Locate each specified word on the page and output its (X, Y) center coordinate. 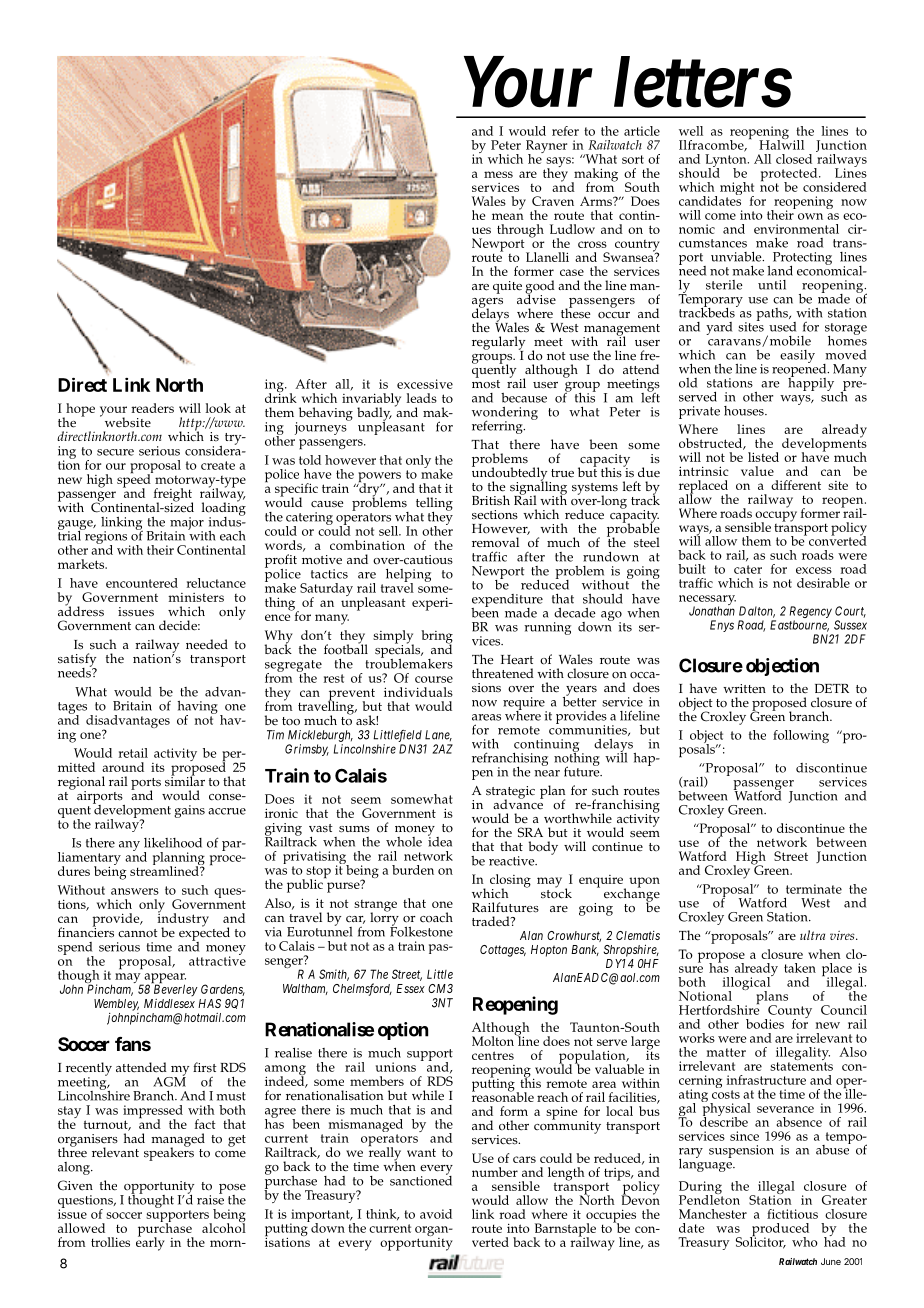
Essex (410, 988)
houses (745, 411)
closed (794, 159)
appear (164, 979)
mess (498, 174)
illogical (748, 984)
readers (152, 408)
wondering (505, 414)
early (150, 1243)
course (434, 679)
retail (133, 753)
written (744, 689)
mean (508, 216)
